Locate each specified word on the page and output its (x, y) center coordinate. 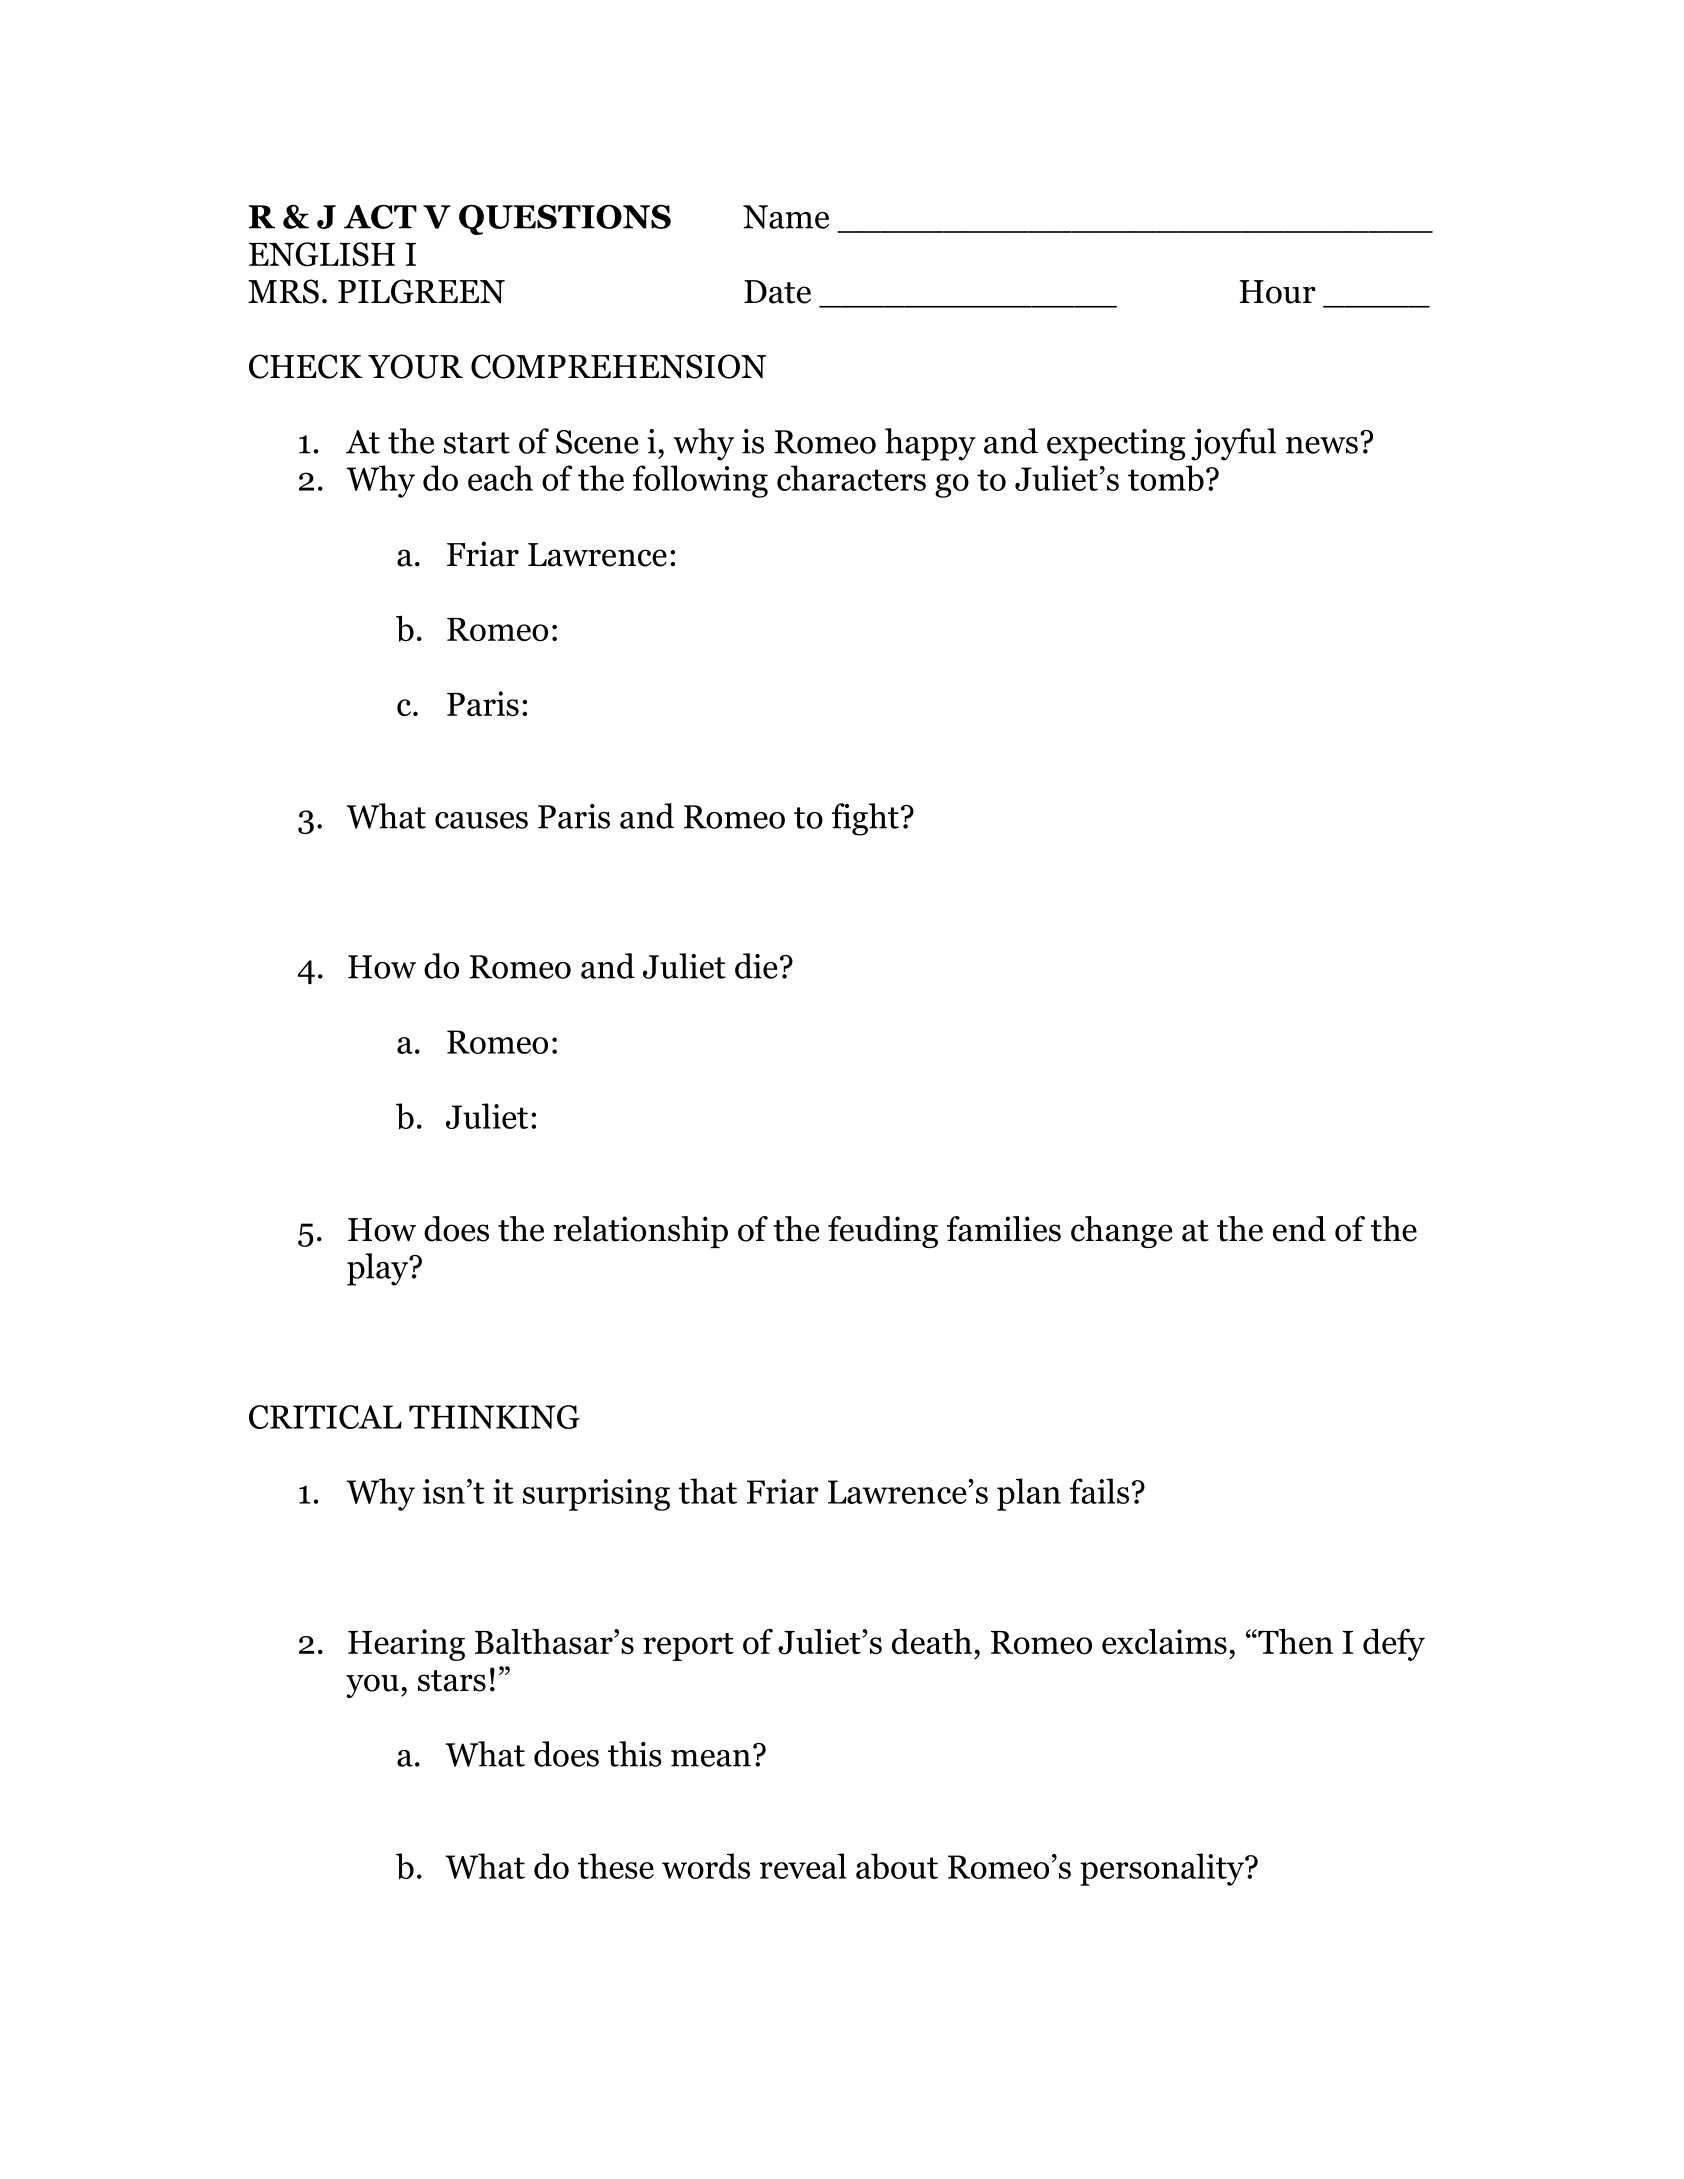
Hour (1278, 292)
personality (1163, 1869)
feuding (883, 1232)
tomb (1166, 478)
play (379, 1269)
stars (452, 1681)
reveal (803, 1866)
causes (481, 820)
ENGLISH (322, 254)
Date (777, 292)
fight (865, 819)
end (1299, 1229)
